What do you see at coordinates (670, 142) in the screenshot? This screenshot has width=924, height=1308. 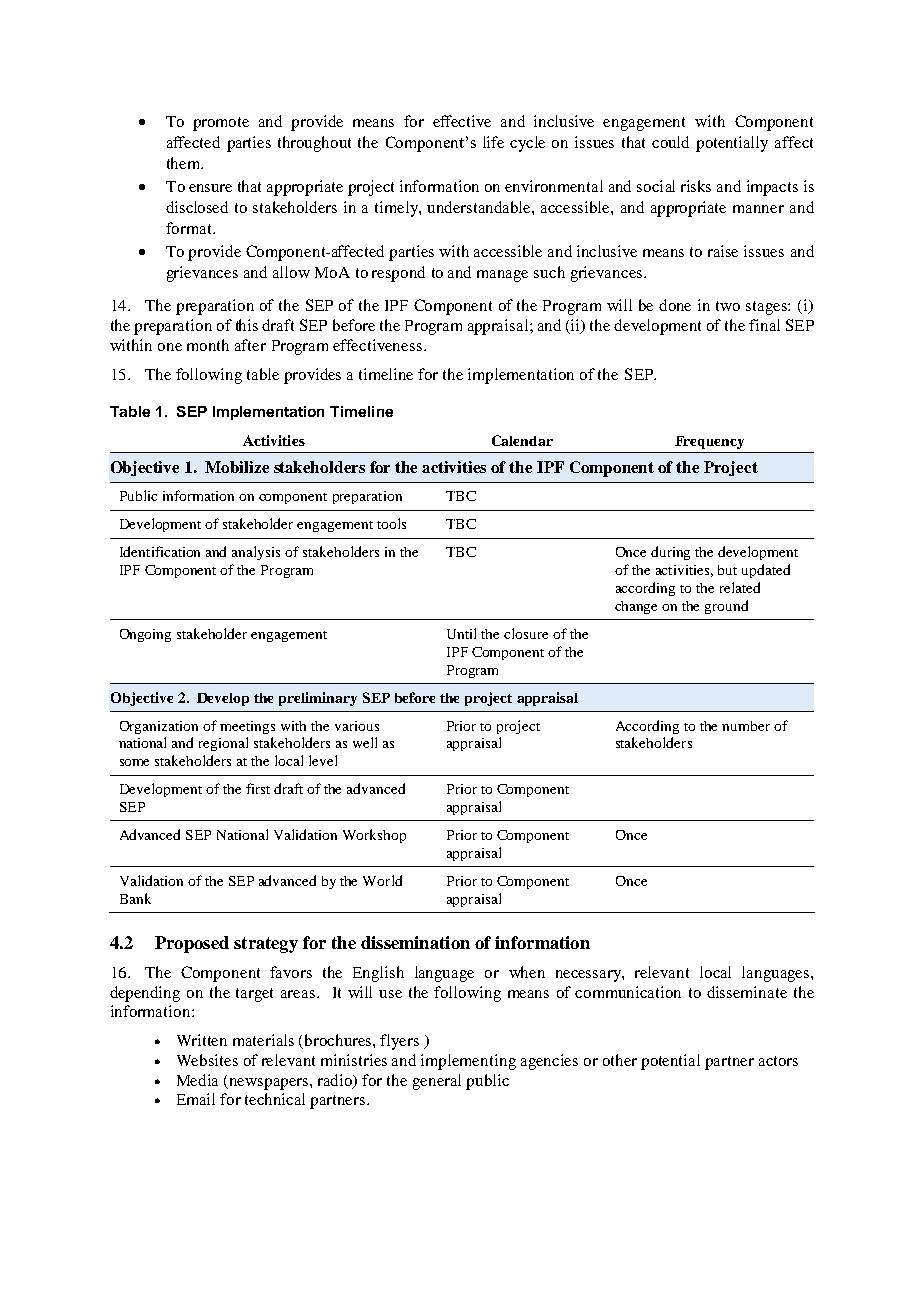 I see `could` at bounding box center [670, 142].
